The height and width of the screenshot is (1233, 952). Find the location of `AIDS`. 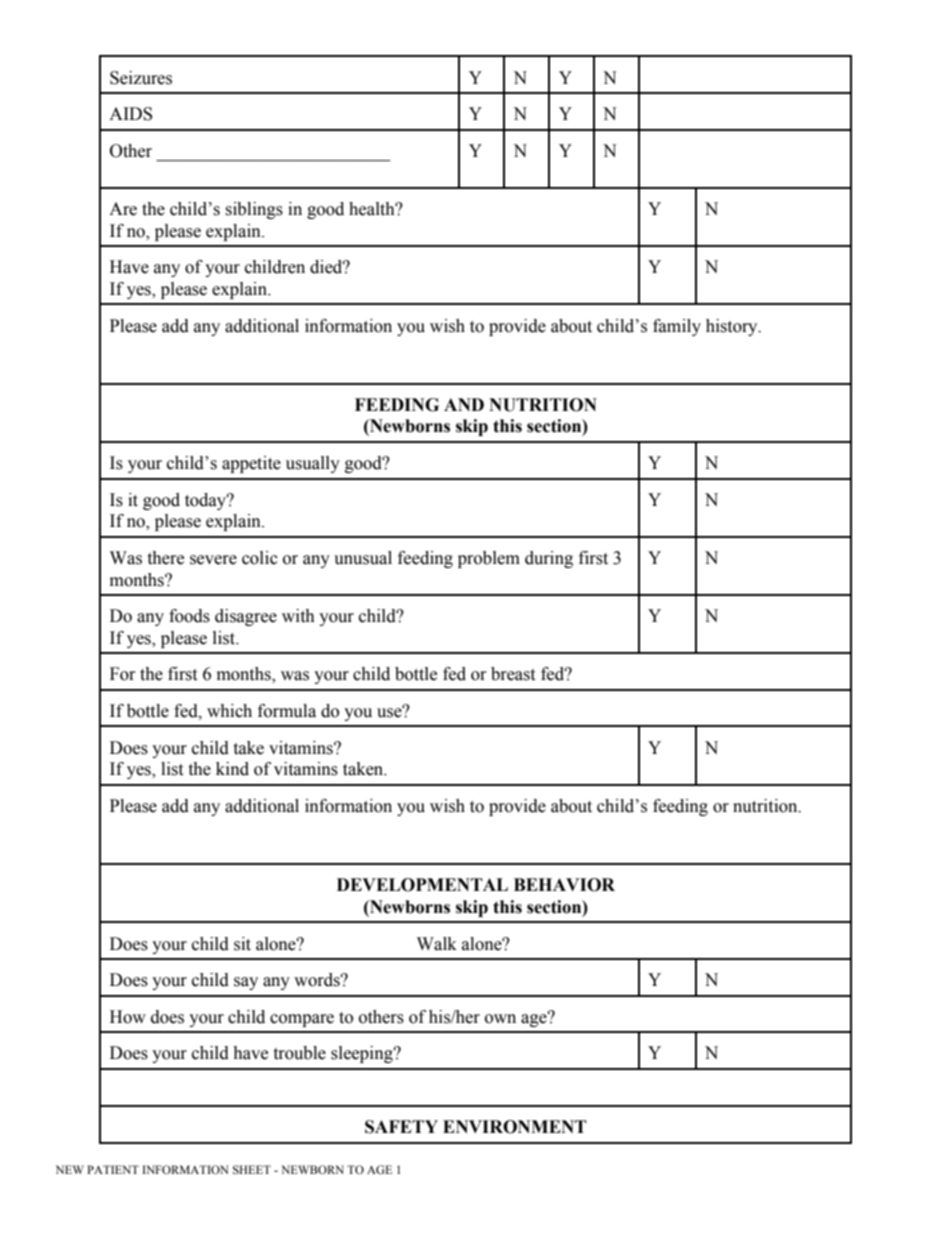

AIDS is located at coordinates (130, 114).
